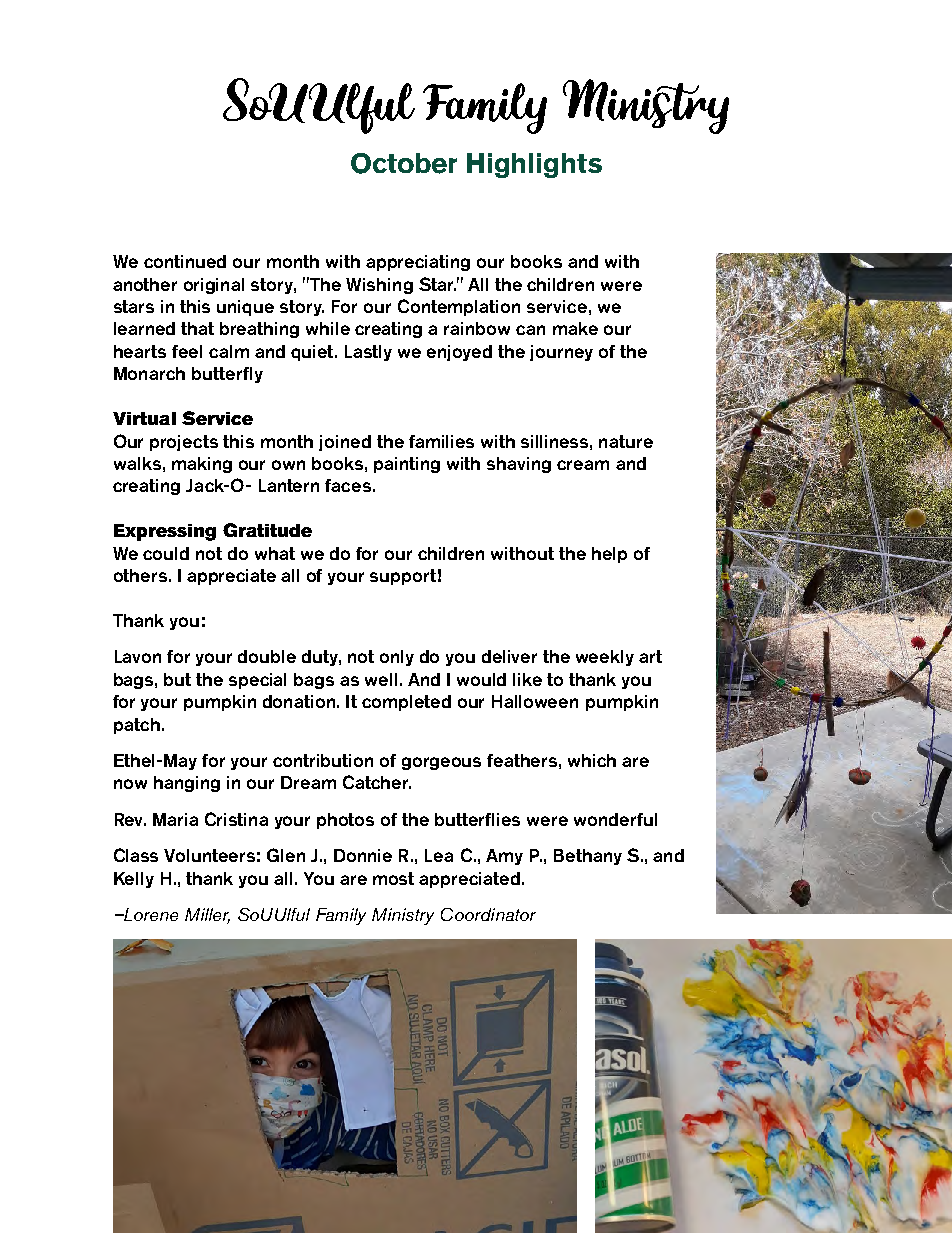 Image resolution: width=952 pixels, height=1233 pixels. I want to click on painting, so click(407, 465).
